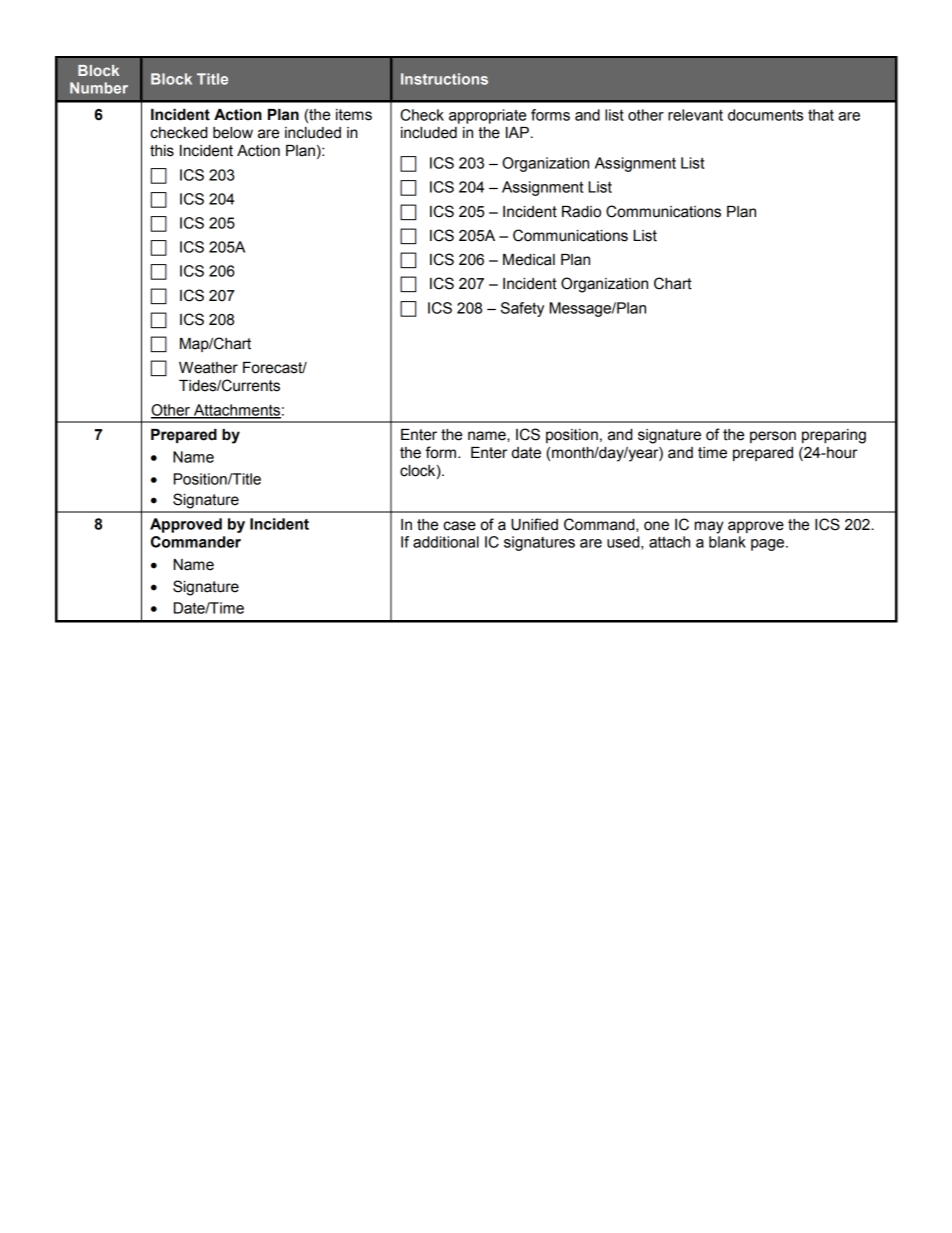  What do you see at coordinates (581, 212) in the screenshot?
I see `Radio` at bounding box center [581, 212].
